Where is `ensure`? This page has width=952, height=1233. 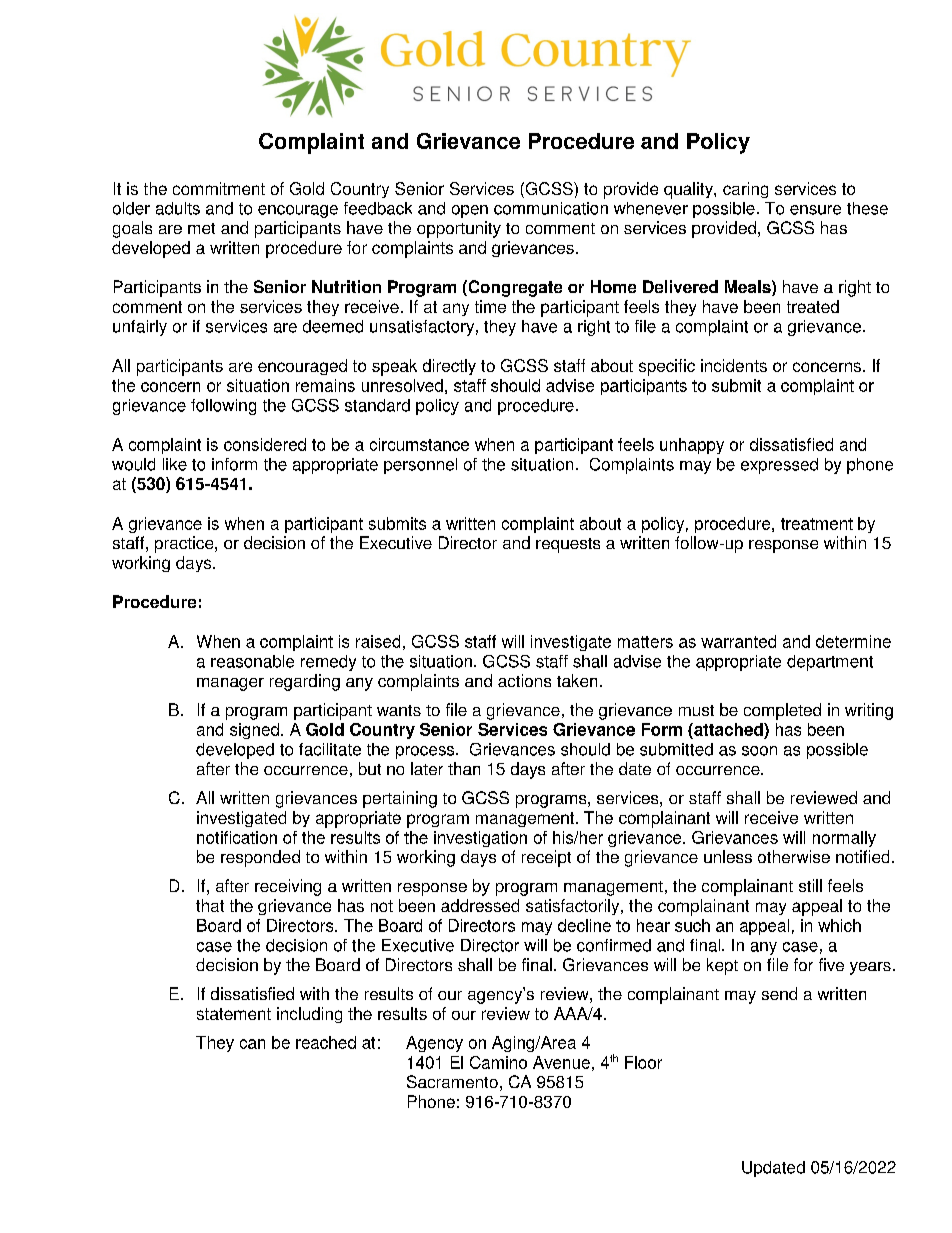 ensure is located at coordinates (815, 210).
